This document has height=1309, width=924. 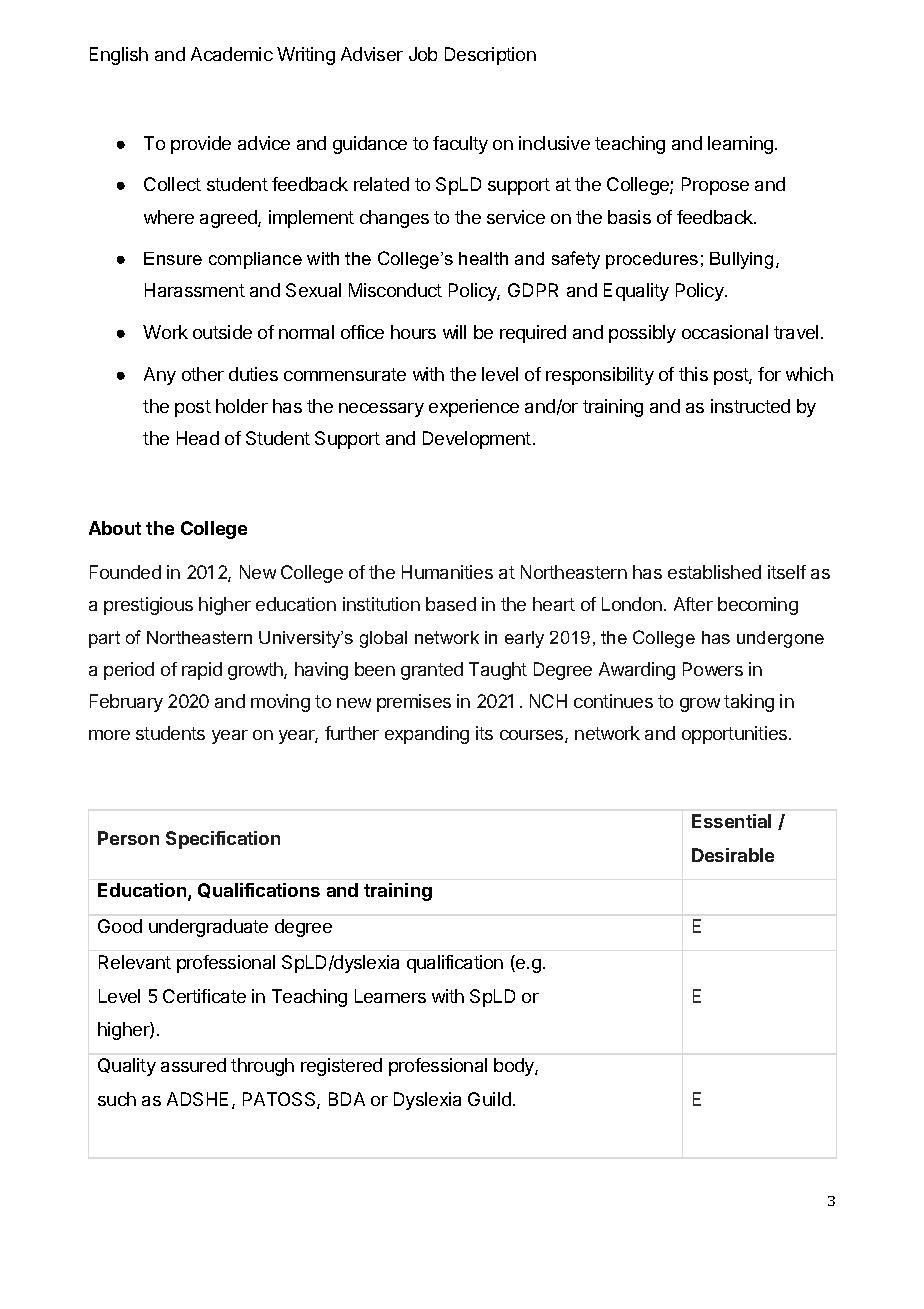 I want to click on expanding, so click(x=427, y=735).
